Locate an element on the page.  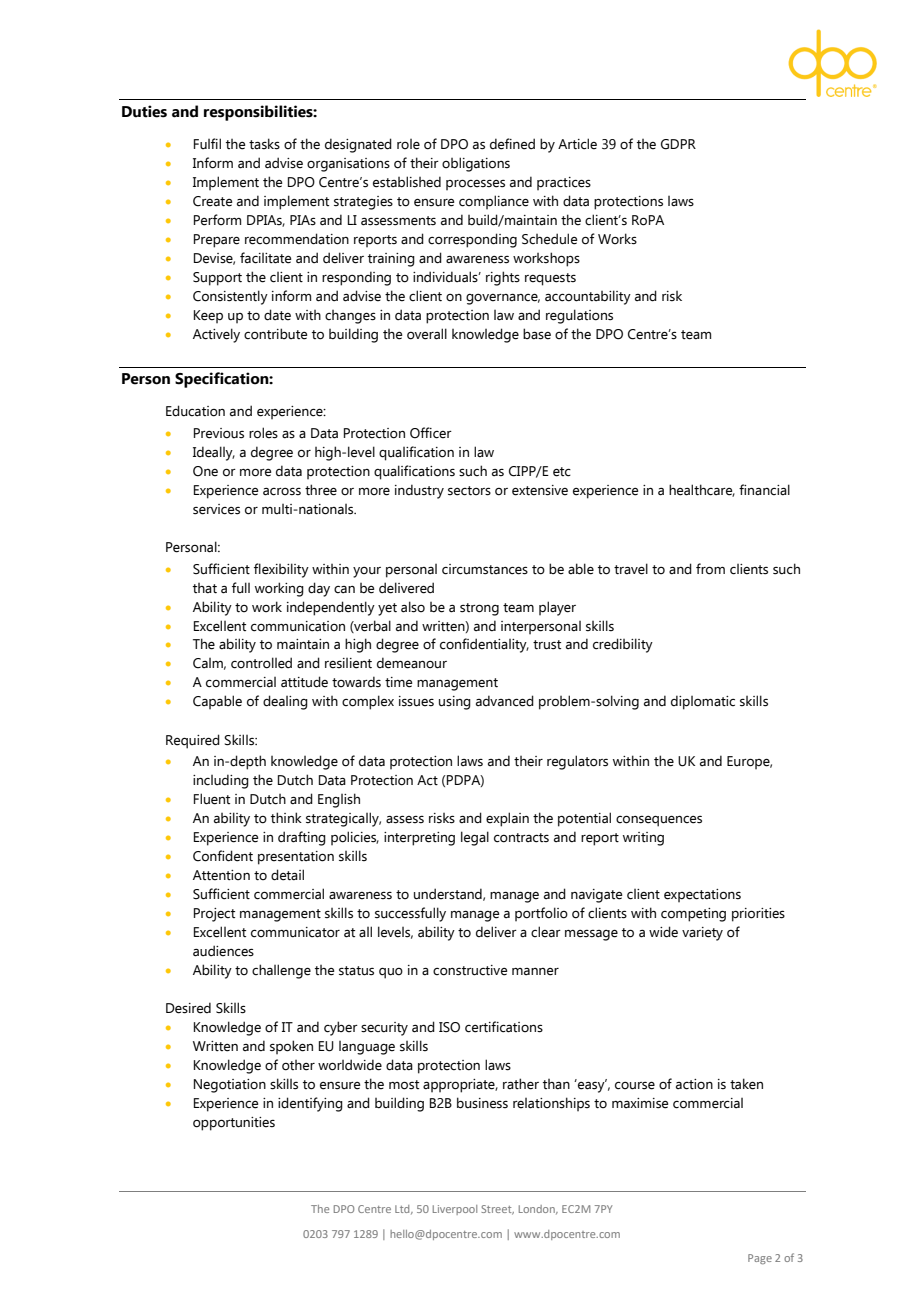
Previous is located at coordinates (219, 433).
